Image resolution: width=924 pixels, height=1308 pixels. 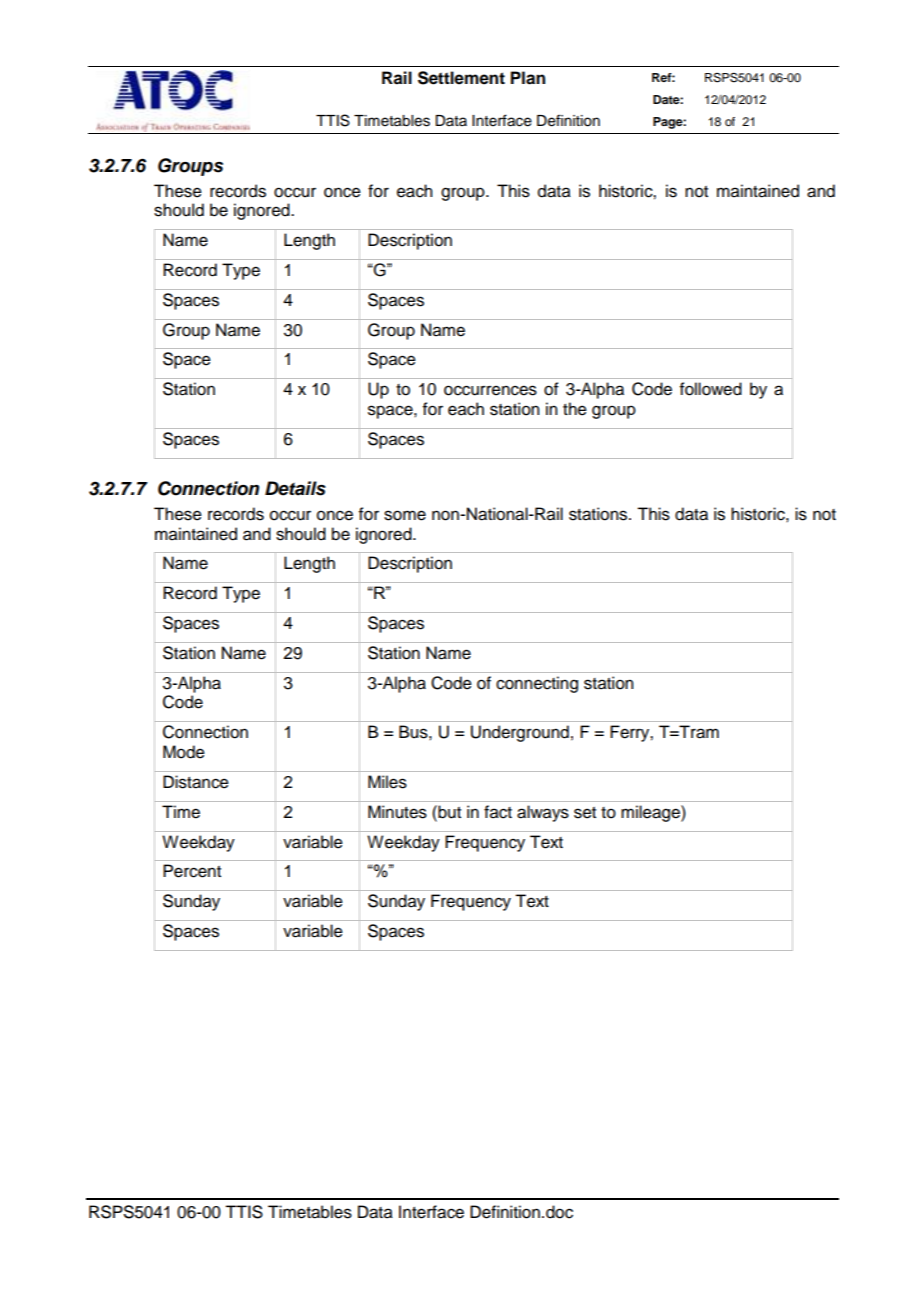 What do you see at coordinates (528, 78) in the screenshot?
I see `Plan` at bounding box center [528, 78].
